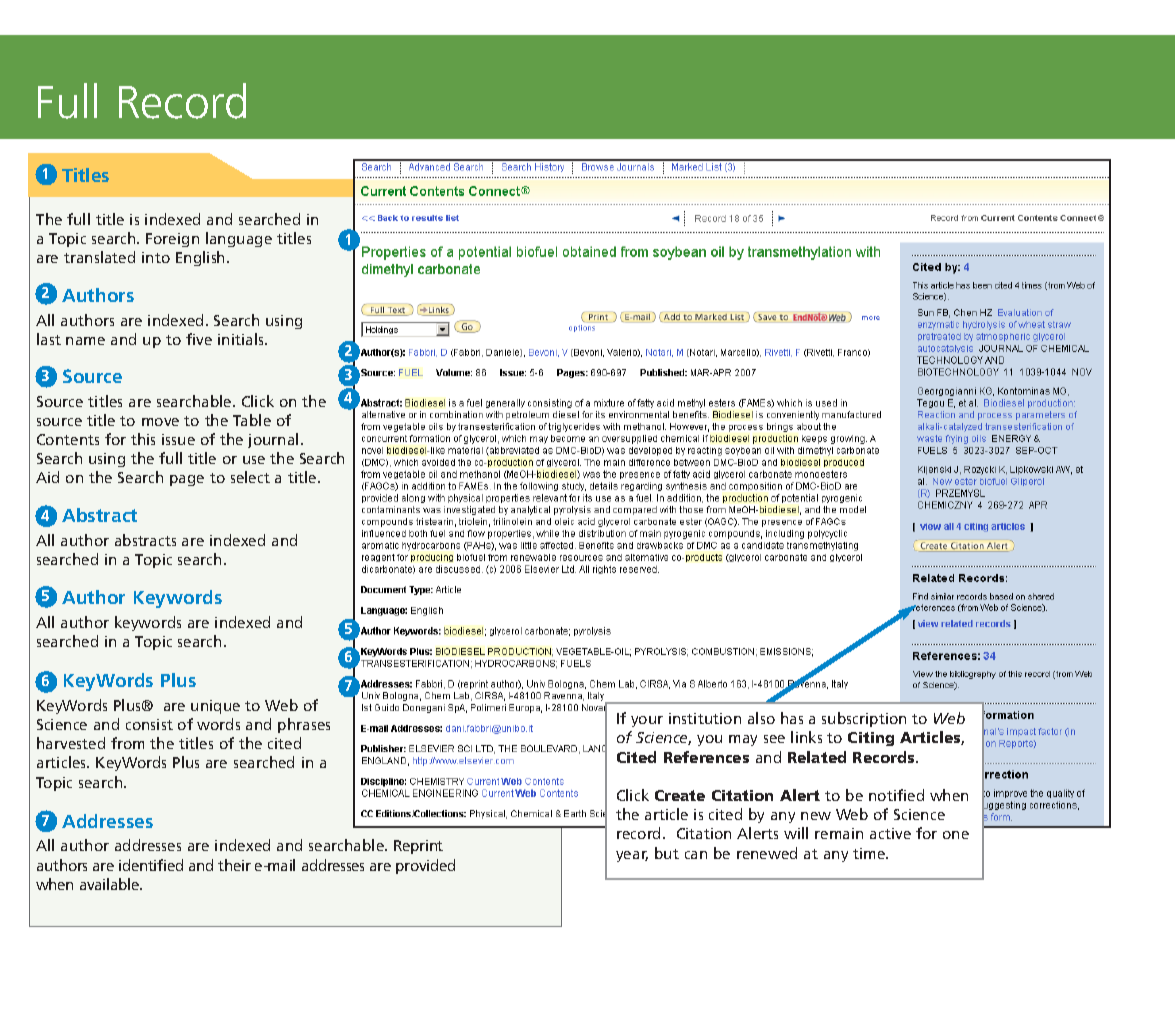 The width and height of the screenshot is (1175, 1036). What do you see at coordinates (202, 258) in the screenshot?
I see `English` at bounding box center [202, 258].
